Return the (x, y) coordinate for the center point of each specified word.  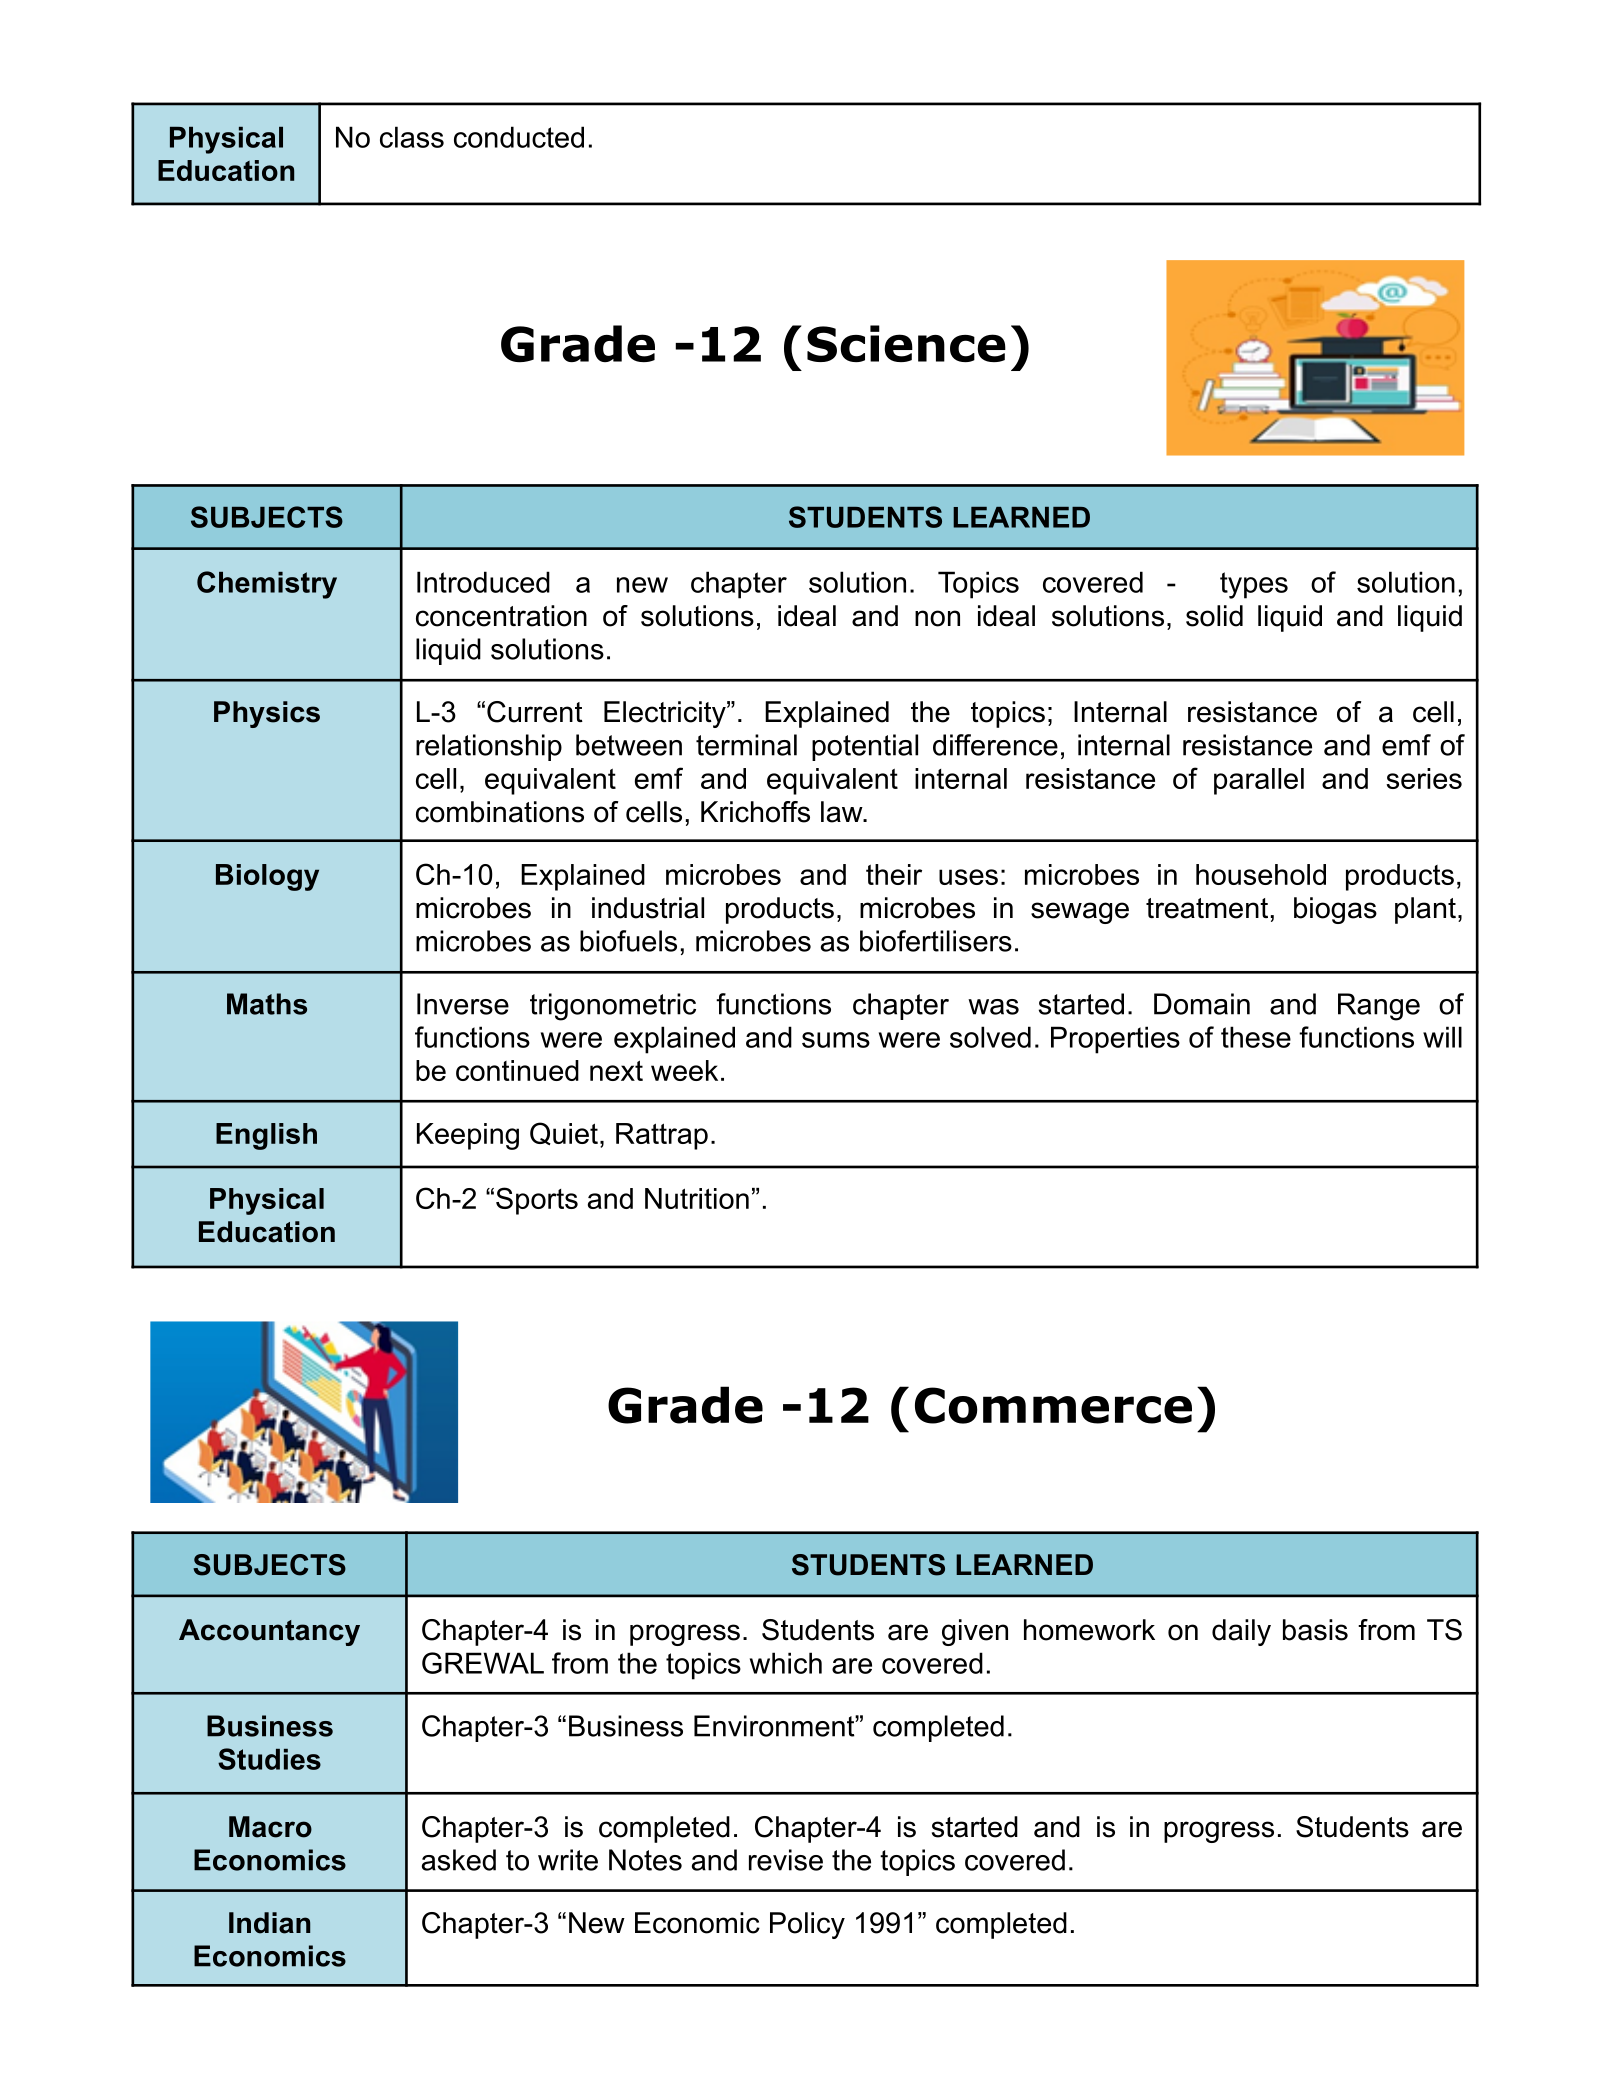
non (937, 618)
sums (836, 1040)
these (1256, 1037)
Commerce (1053, 1405)
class (412, 137)
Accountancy (269, 1632)
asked (459, 1860)
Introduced (483, 582)
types (1254, 585)
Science (906, 343)
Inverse (463, 1004)
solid (1214, 616)
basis (1315, 1630)
